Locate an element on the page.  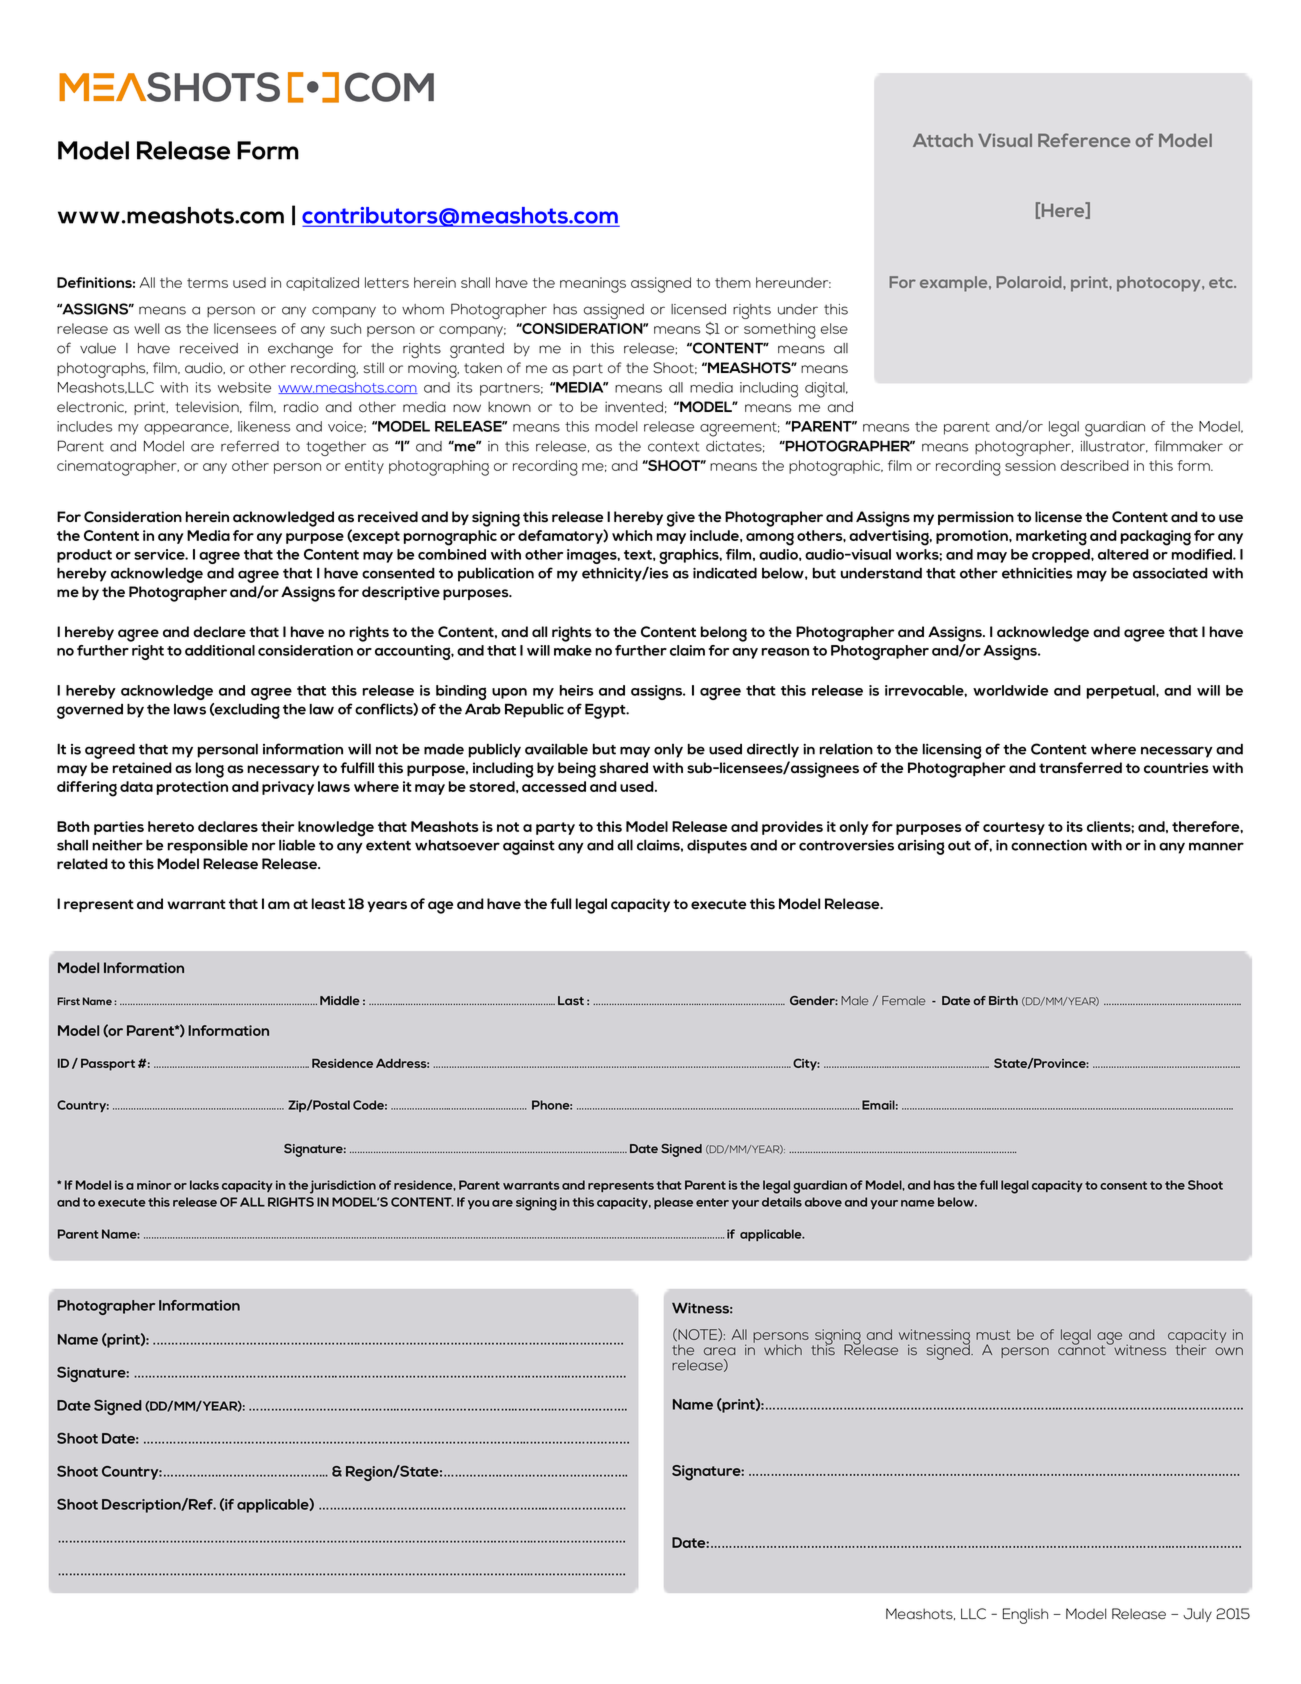
heirs is located at coordinates (577, 690).
